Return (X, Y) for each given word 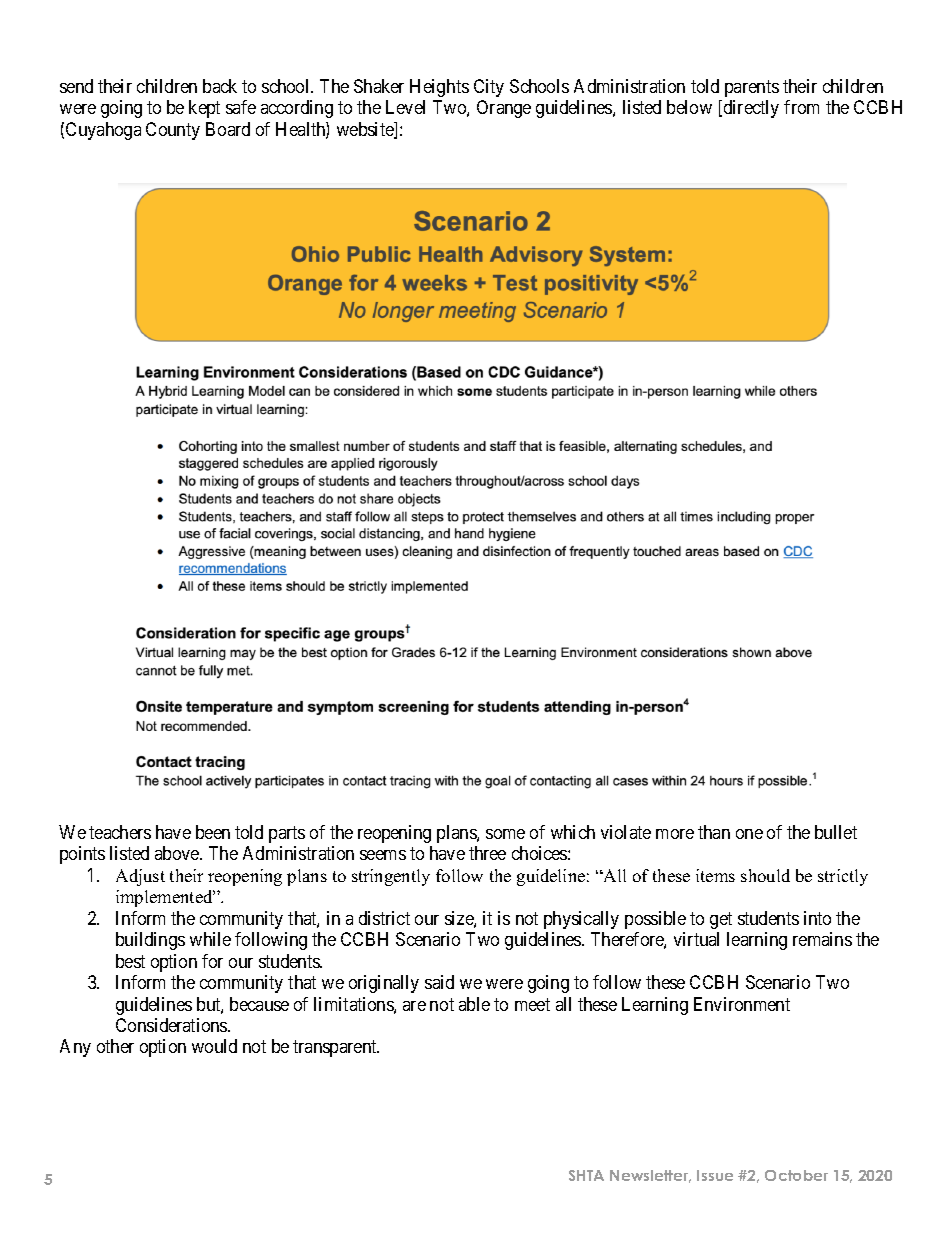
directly (751, 109)
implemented (165, 898)
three (487, 853)
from (801, 107)
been (213, 832)
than (714, 832)
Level (405, 107)
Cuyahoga (103, 131)
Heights (439, 88)
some (505, 834)
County (173, 131)
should (765, 875)
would (214, 1046)
